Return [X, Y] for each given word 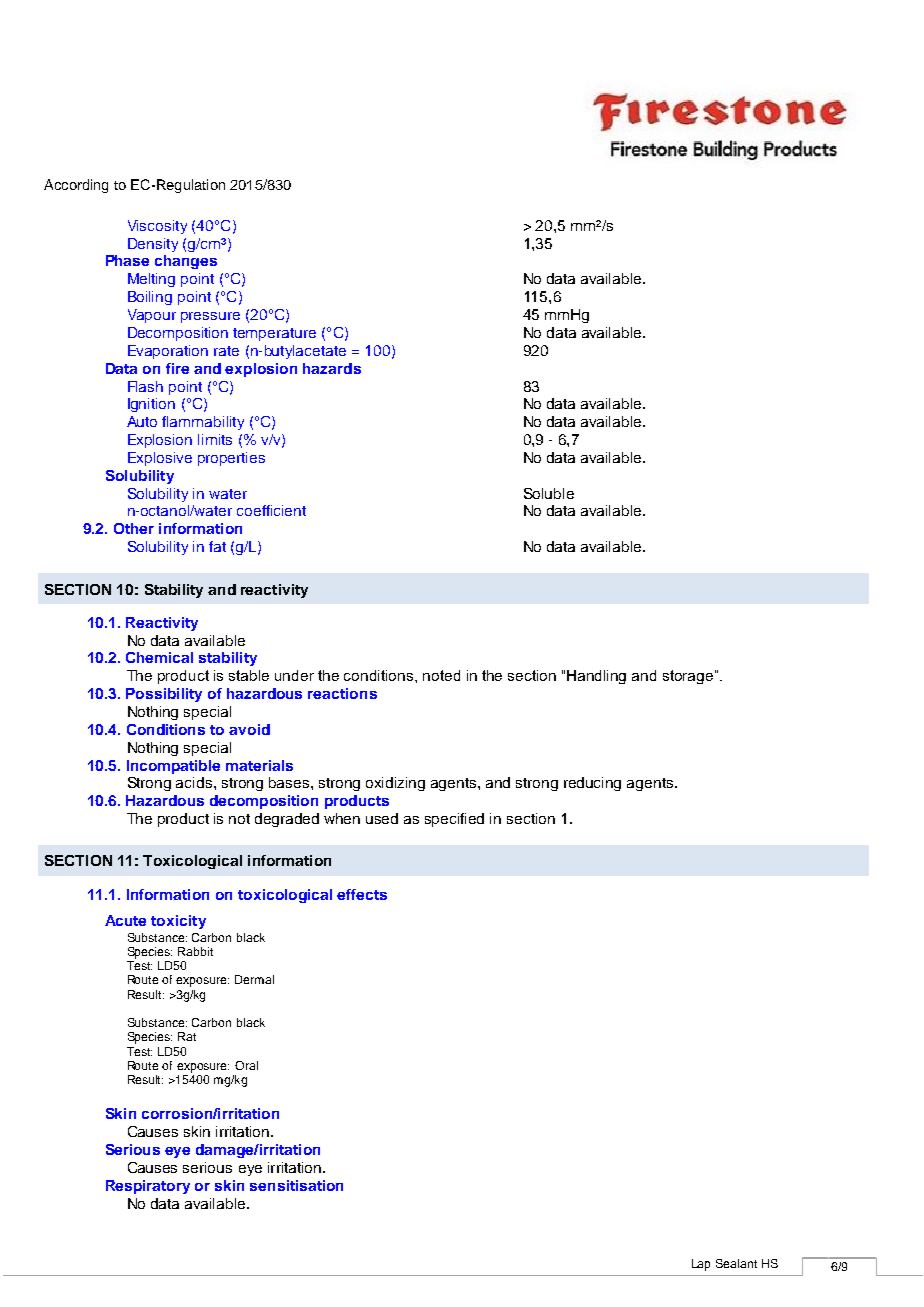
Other [134, 528]
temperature [274, 334]
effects [362, 894]
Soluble [549, 493]
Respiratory [148, 1187]
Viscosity [157, 227]
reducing [592, 784]
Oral [246, 1065]
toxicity [178, 922]
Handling [596, 677]
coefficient [271, 510]
